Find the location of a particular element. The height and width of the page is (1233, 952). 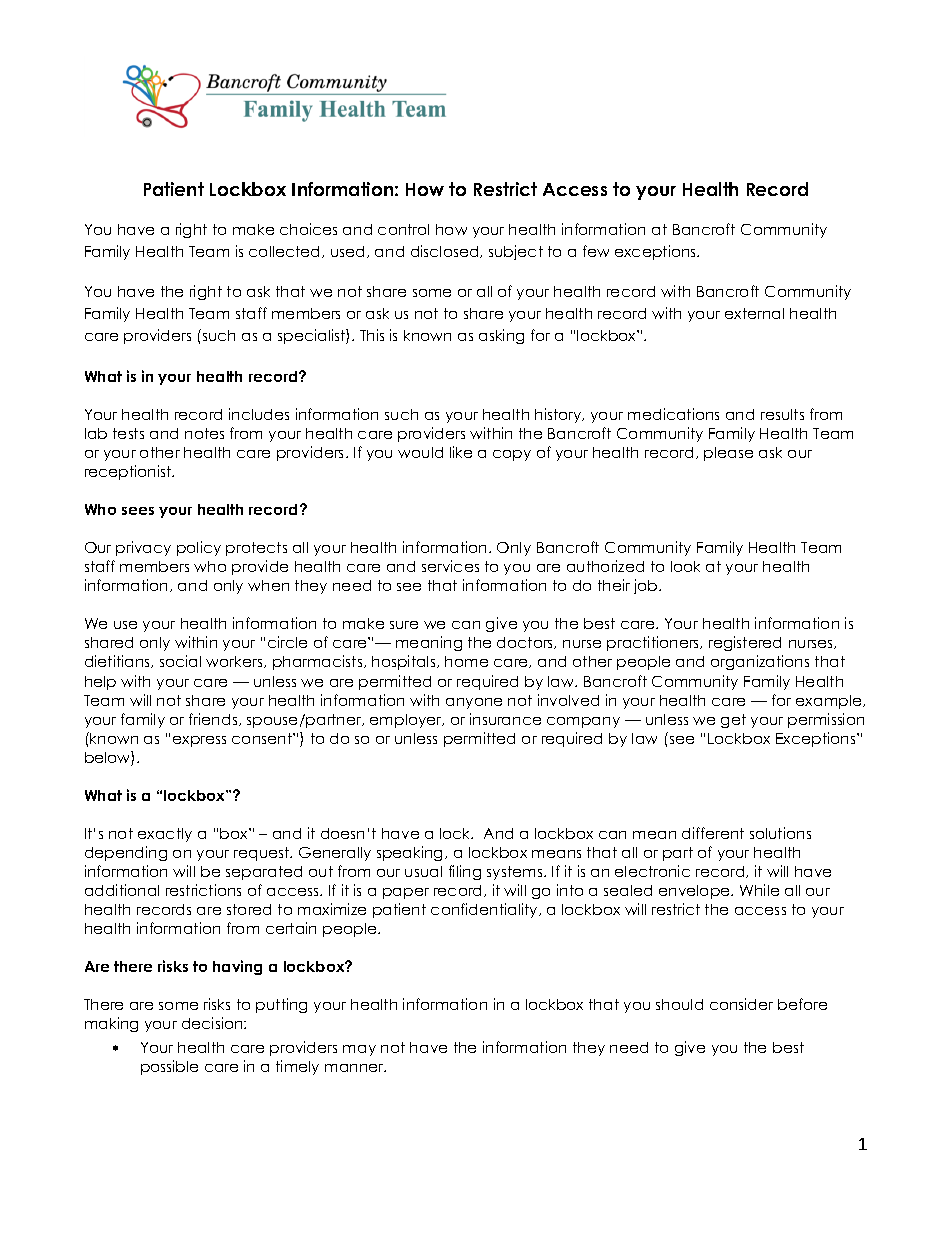

like is located at coordinates (461, 452).
